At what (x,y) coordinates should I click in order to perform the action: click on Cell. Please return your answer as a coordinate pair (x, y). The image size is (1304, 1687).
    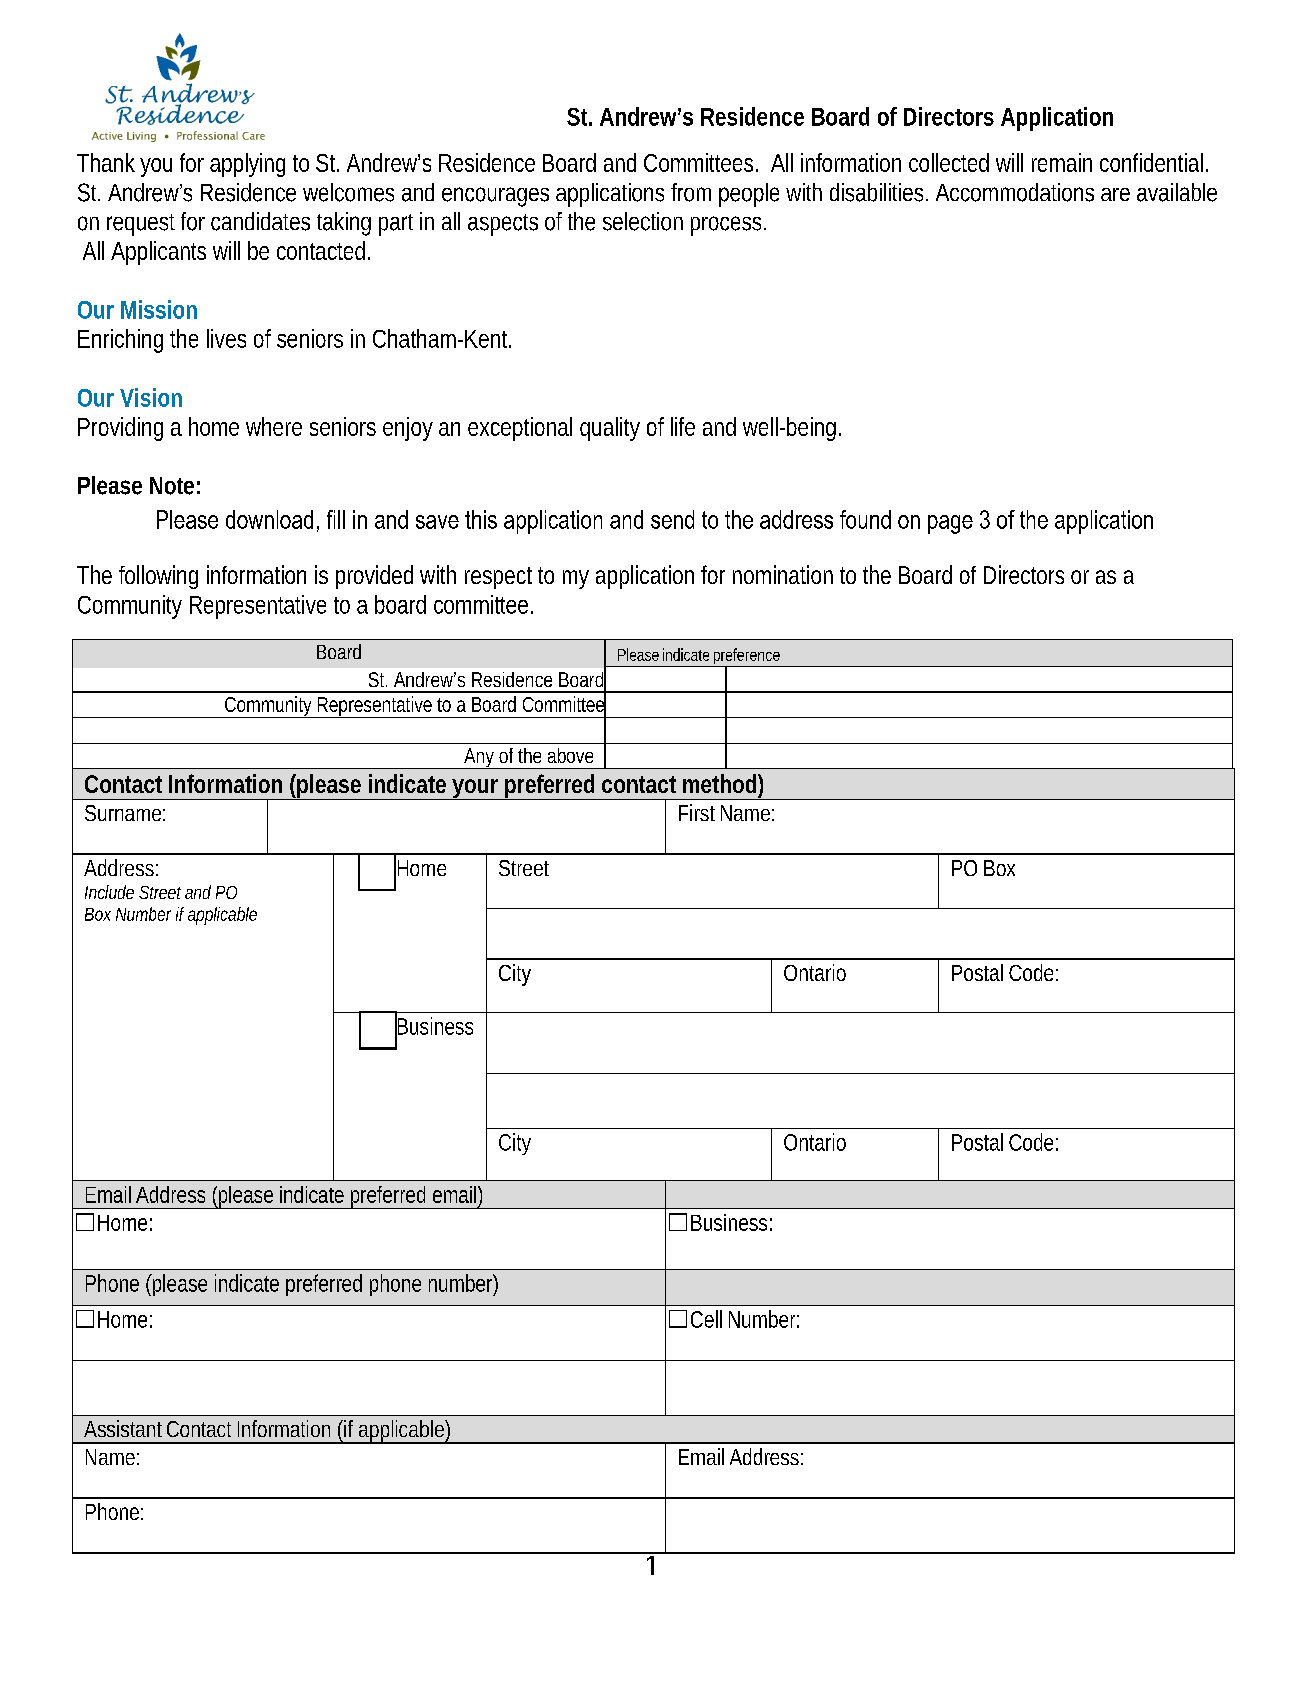
    Looking at the image, I should click on (706, 1319).
